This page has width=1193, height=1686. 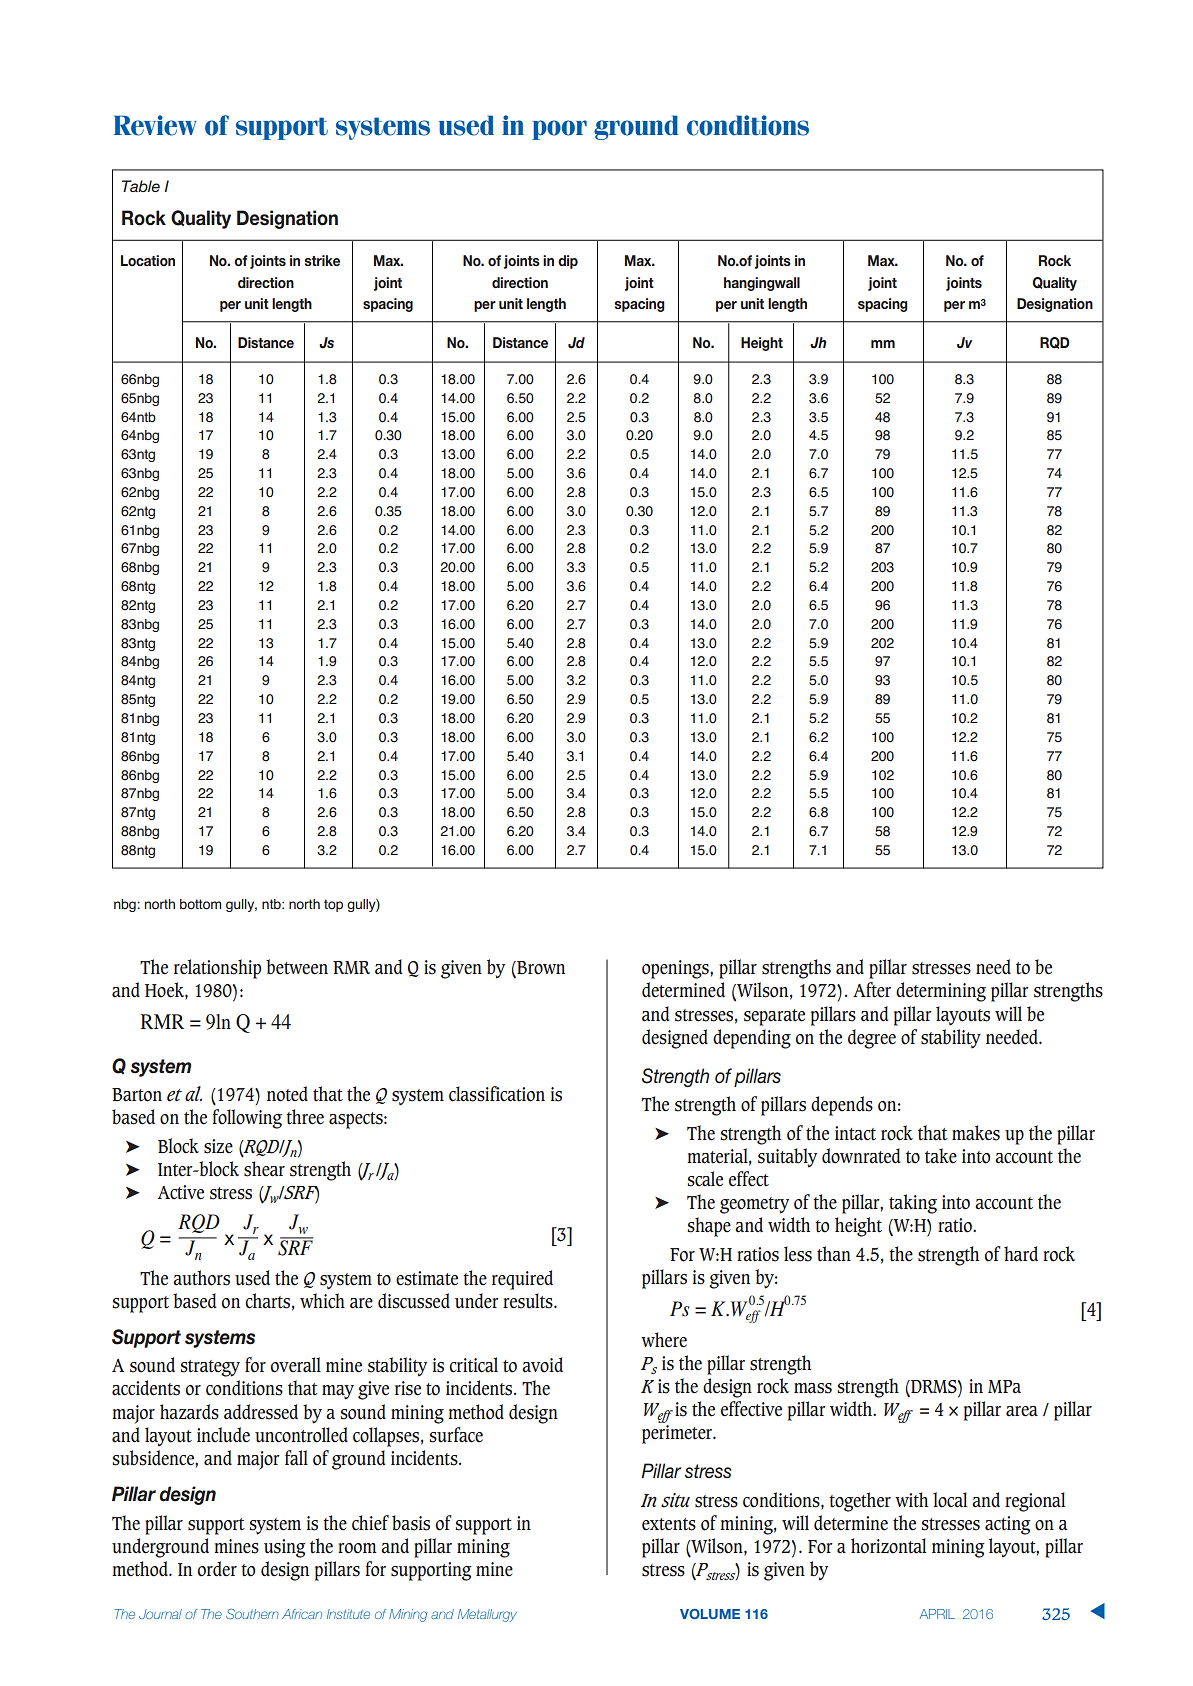 What do you see at coordinates (872, 1039) in the page?
I see `degree` at bounding box center [872, 1039].
